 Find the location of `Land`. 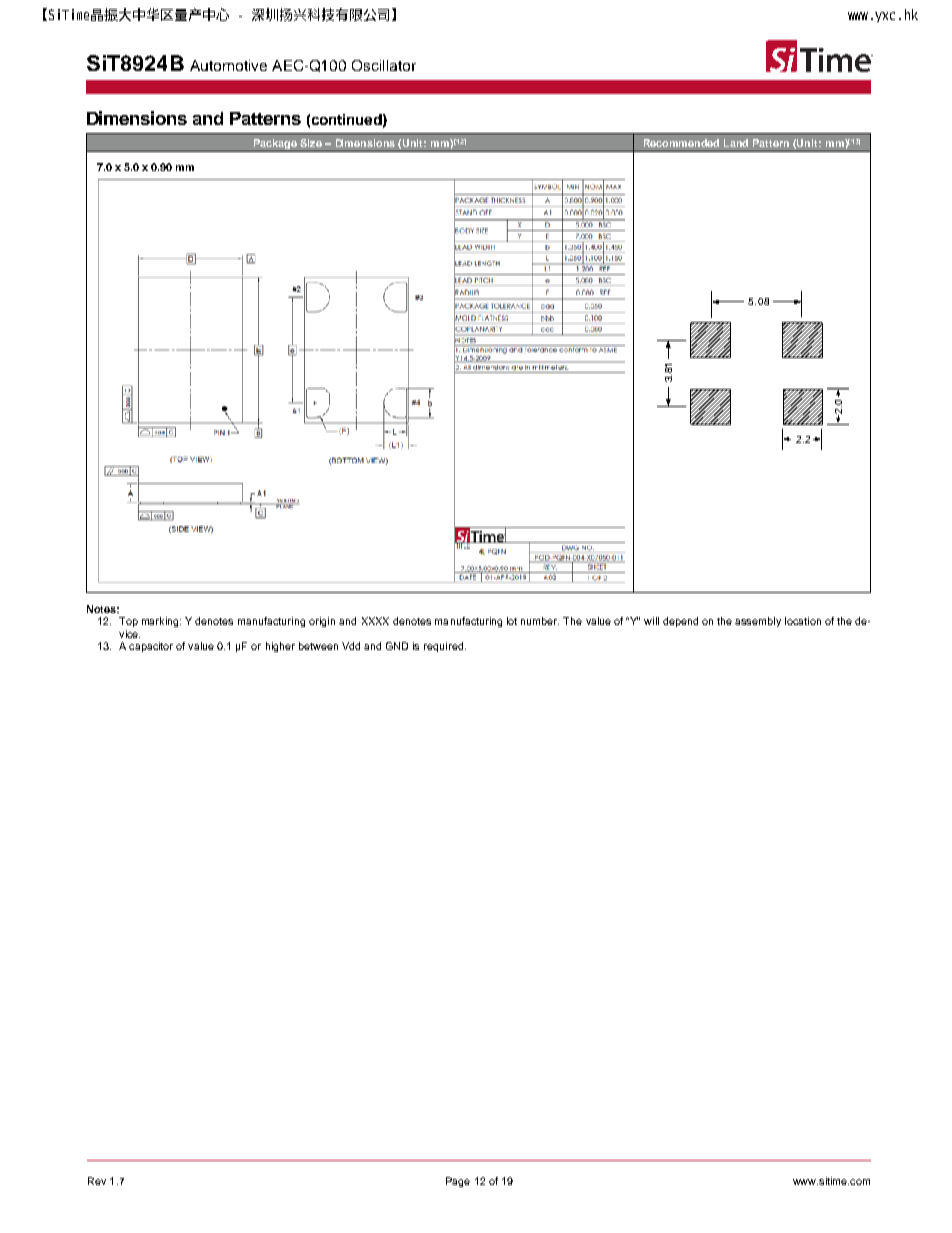

Land is located at coordinates (736, 143).
